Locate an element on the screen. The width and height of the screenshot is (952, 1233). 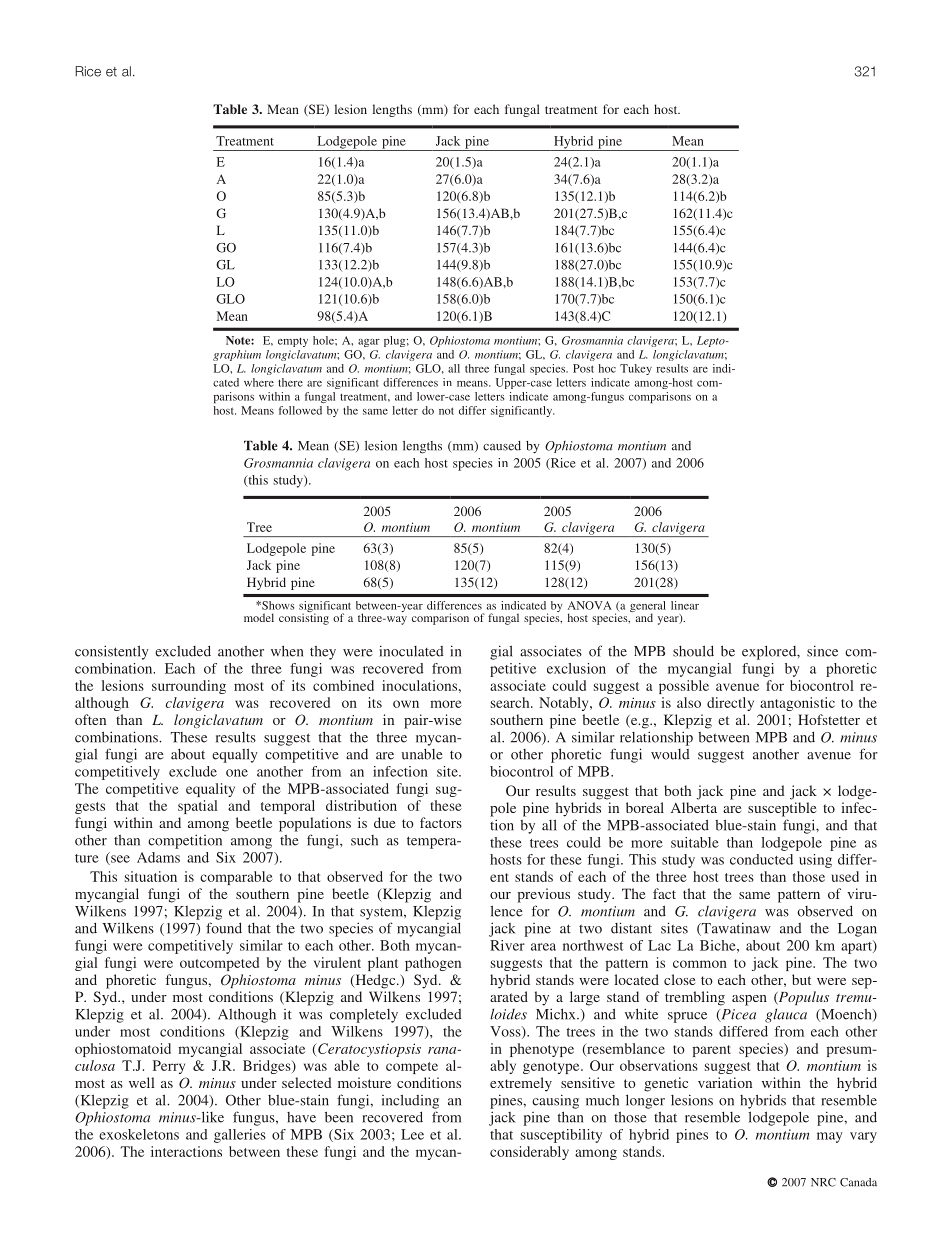
susceptible is located at coordinates (782, 809).
